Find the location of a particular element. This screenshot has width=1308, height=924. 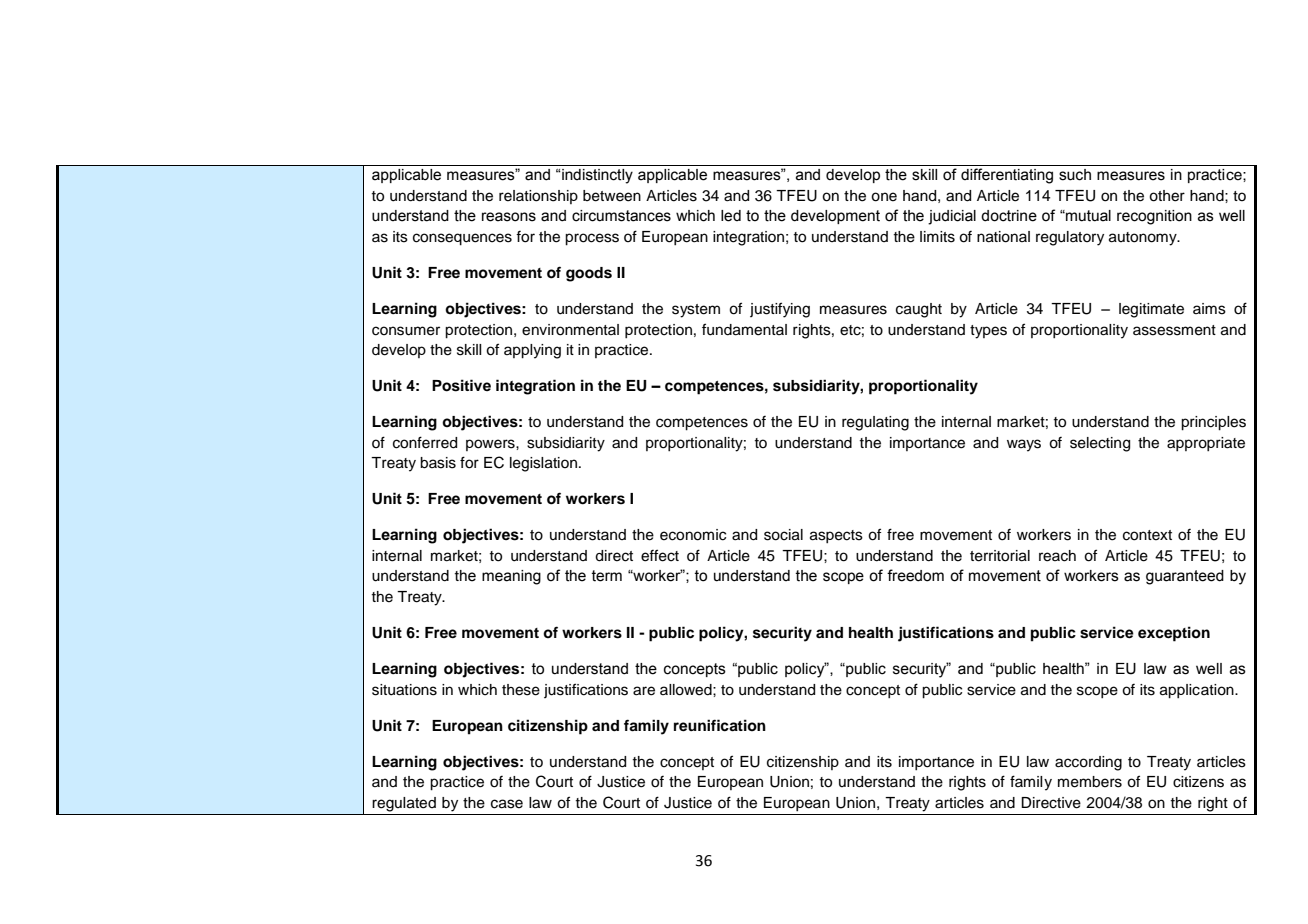

principles is located at coordinates (1213, 423).
